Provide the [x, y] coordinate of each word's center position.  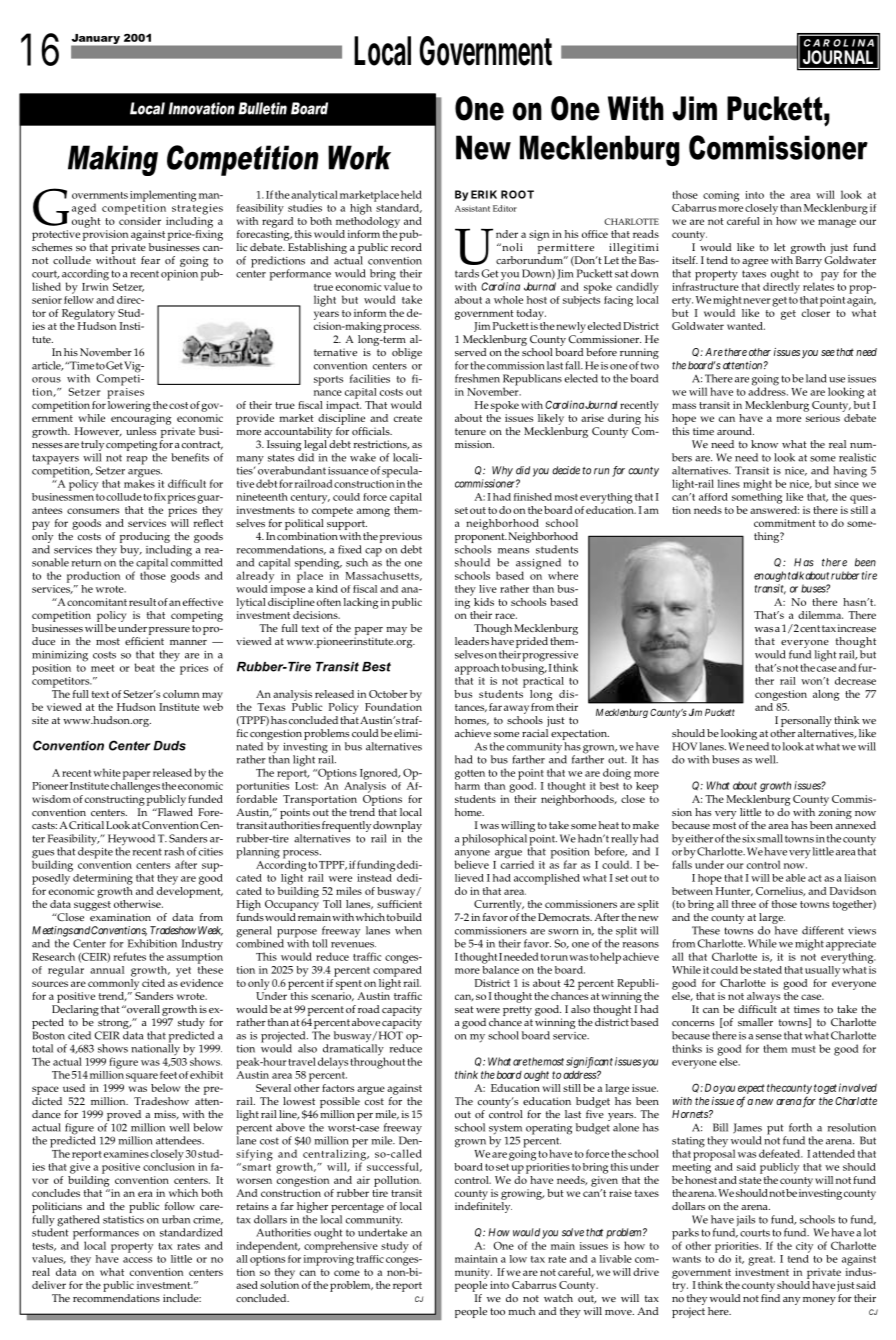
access [137, 1260]
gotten [470, 775]
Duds [169, 746]
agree [755, 263]
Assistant [472, 208]
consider [140, 219]
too [497, 1311]
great [761, 1261]
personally [806, 721]
